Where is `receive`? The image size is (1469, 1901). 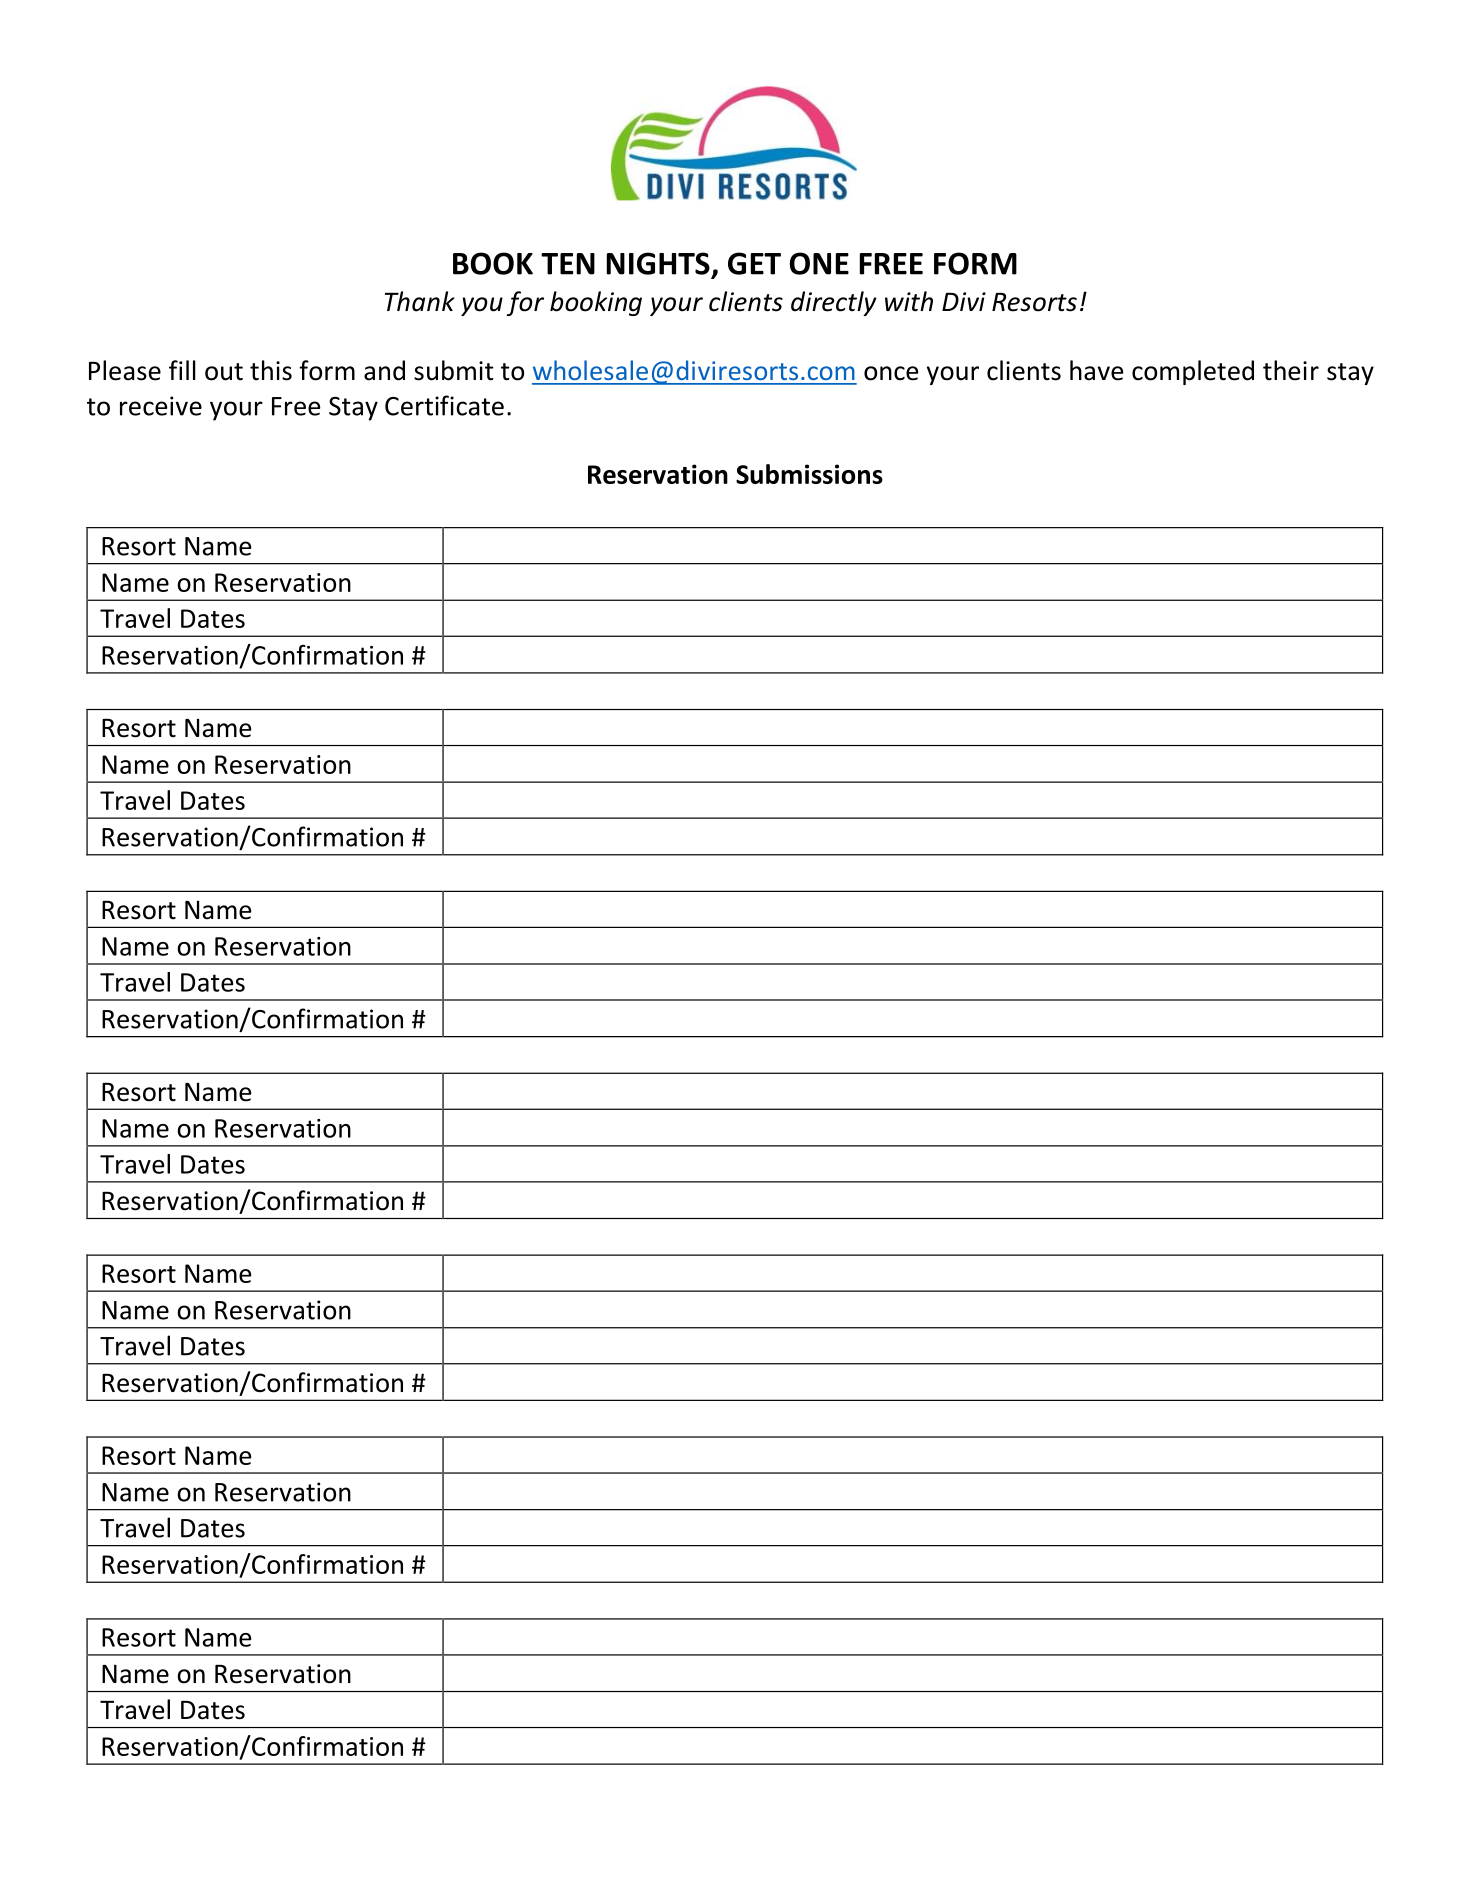 receive is located at coordinates (161, 406).
